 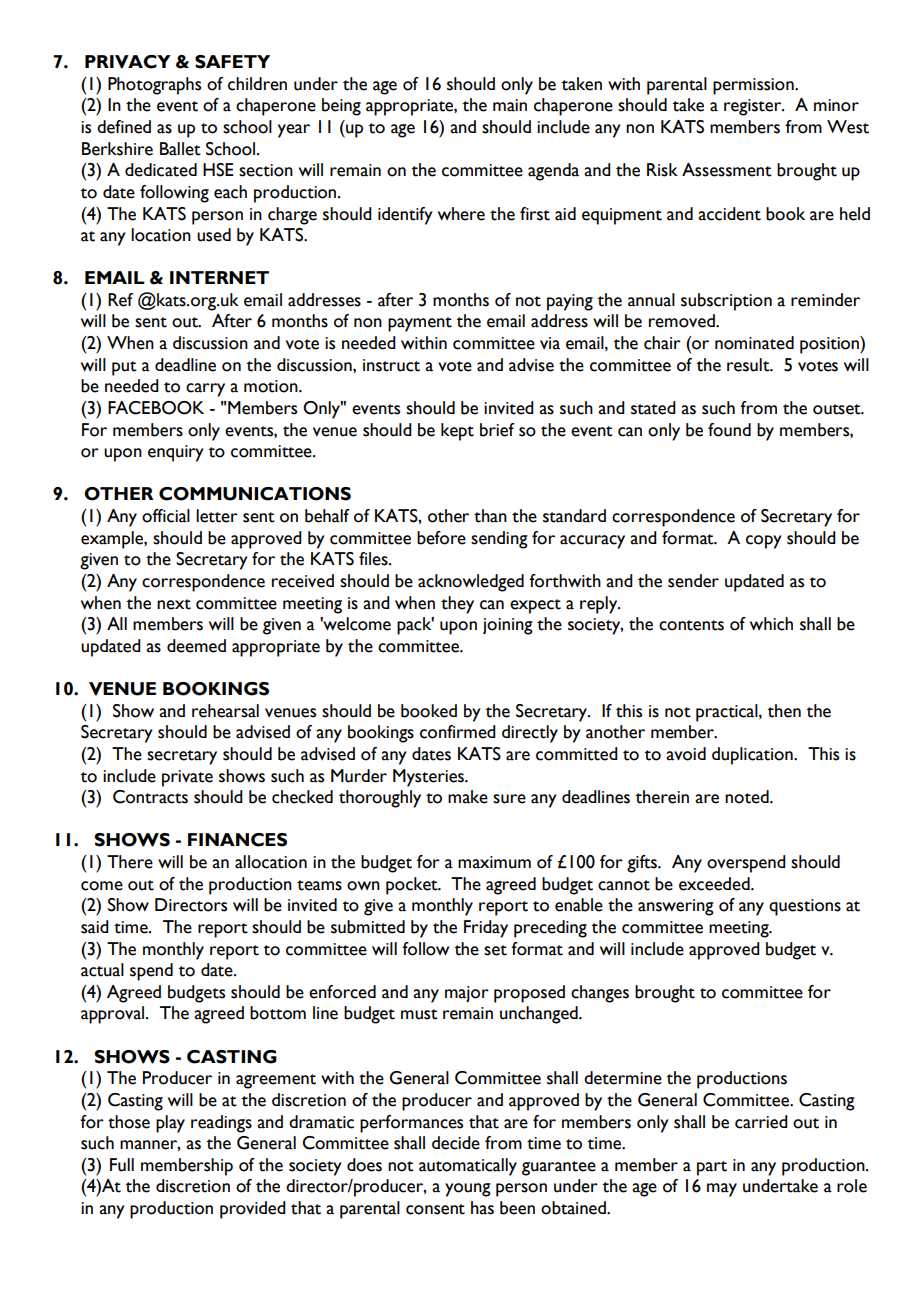 I want to click on agenda, so click(x=553, y=172).
